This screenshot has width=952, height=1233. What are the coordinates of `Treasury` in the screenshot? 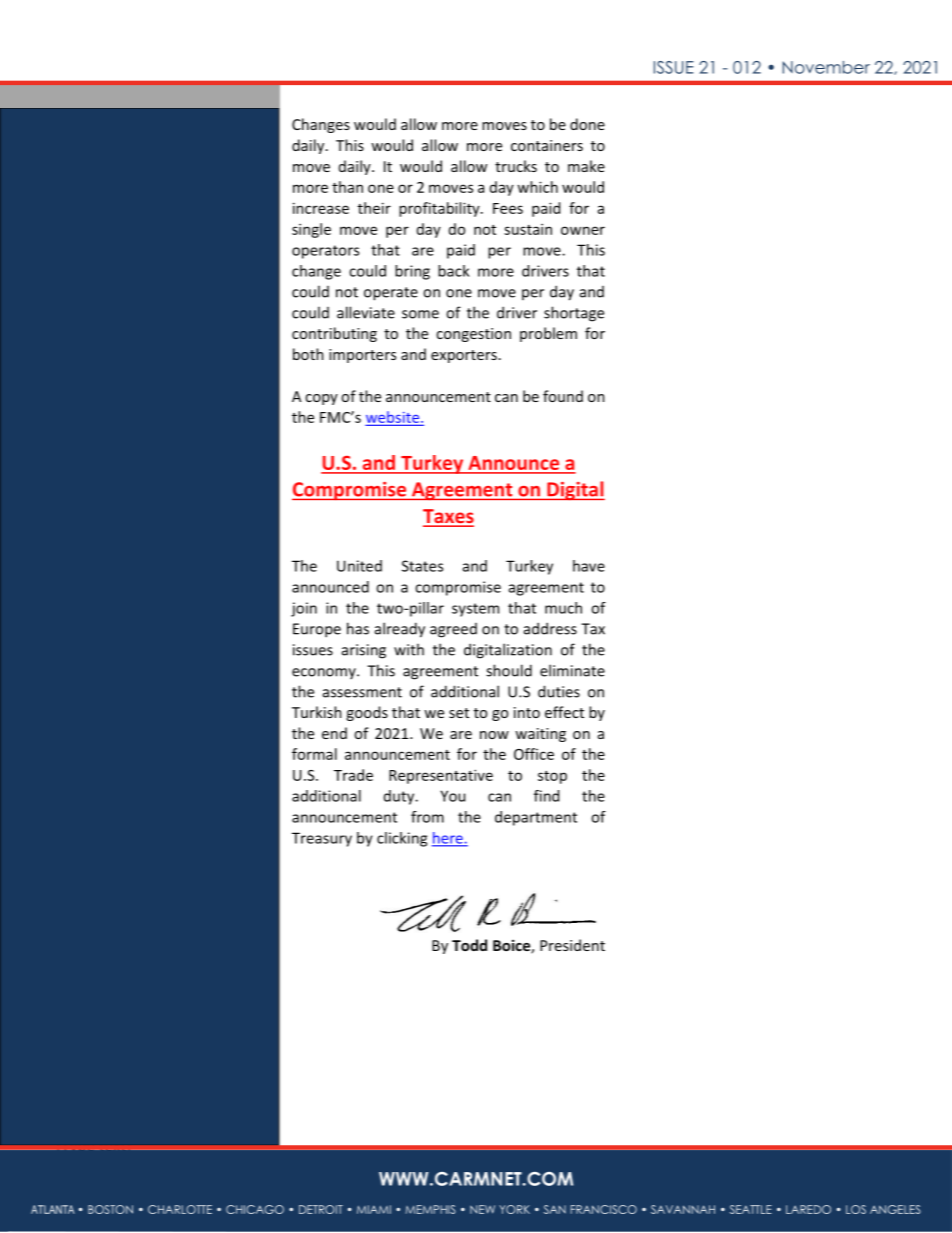 It's located at (322, 839).
